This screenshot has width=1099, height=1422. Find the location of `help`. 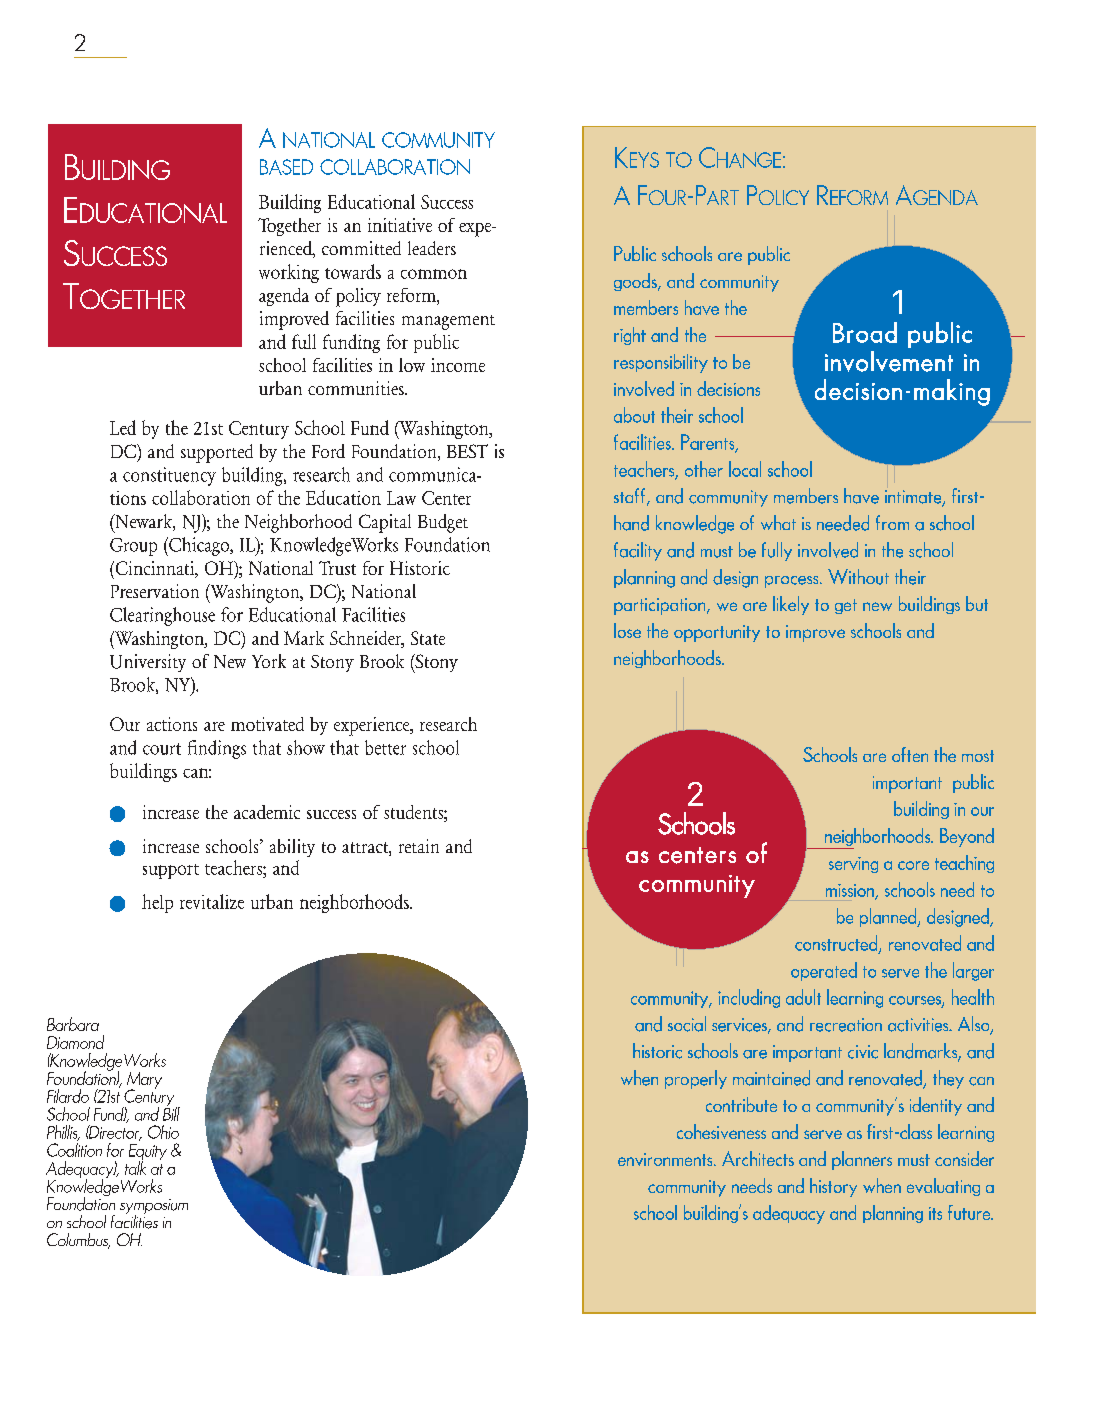

help is located at coordinates (157, 903).
